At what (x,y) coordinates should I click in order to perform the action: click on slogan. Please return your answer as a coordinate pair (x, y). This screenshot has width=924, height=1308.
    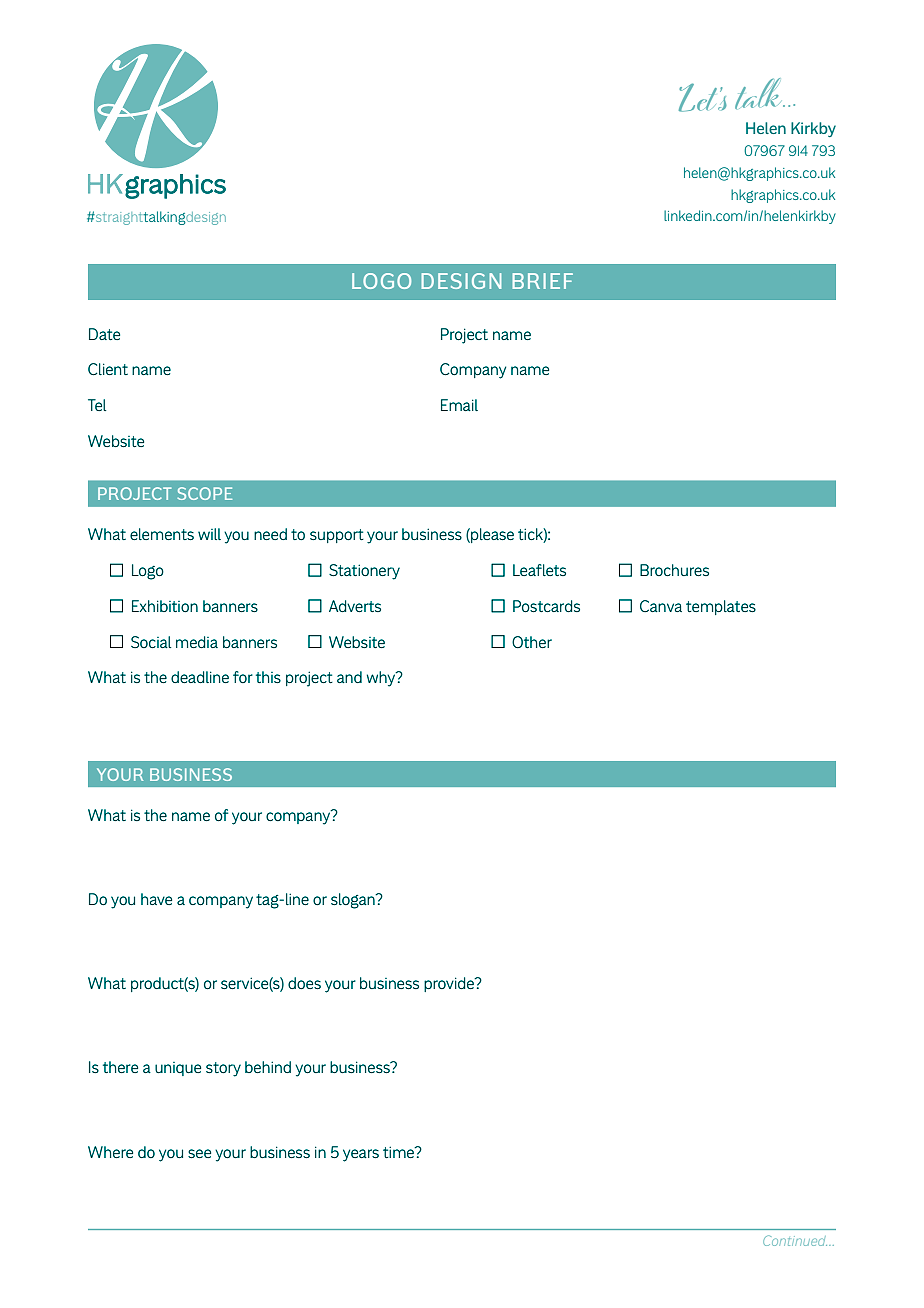
    Looking at the image, I should click on (354, 901).
